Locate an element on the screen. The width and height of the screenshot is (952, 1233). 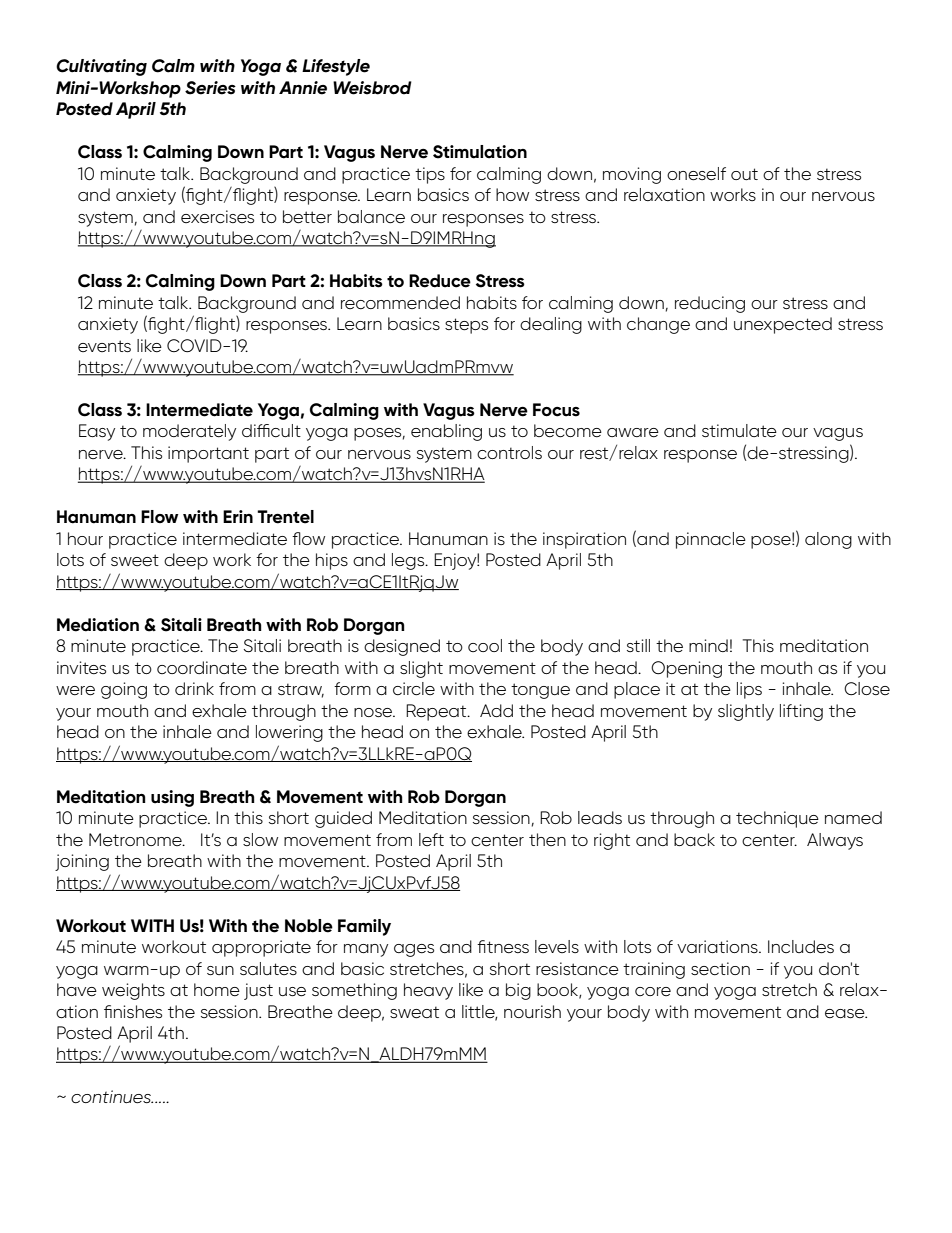
sweat is located at coordinates (414, 1012).
